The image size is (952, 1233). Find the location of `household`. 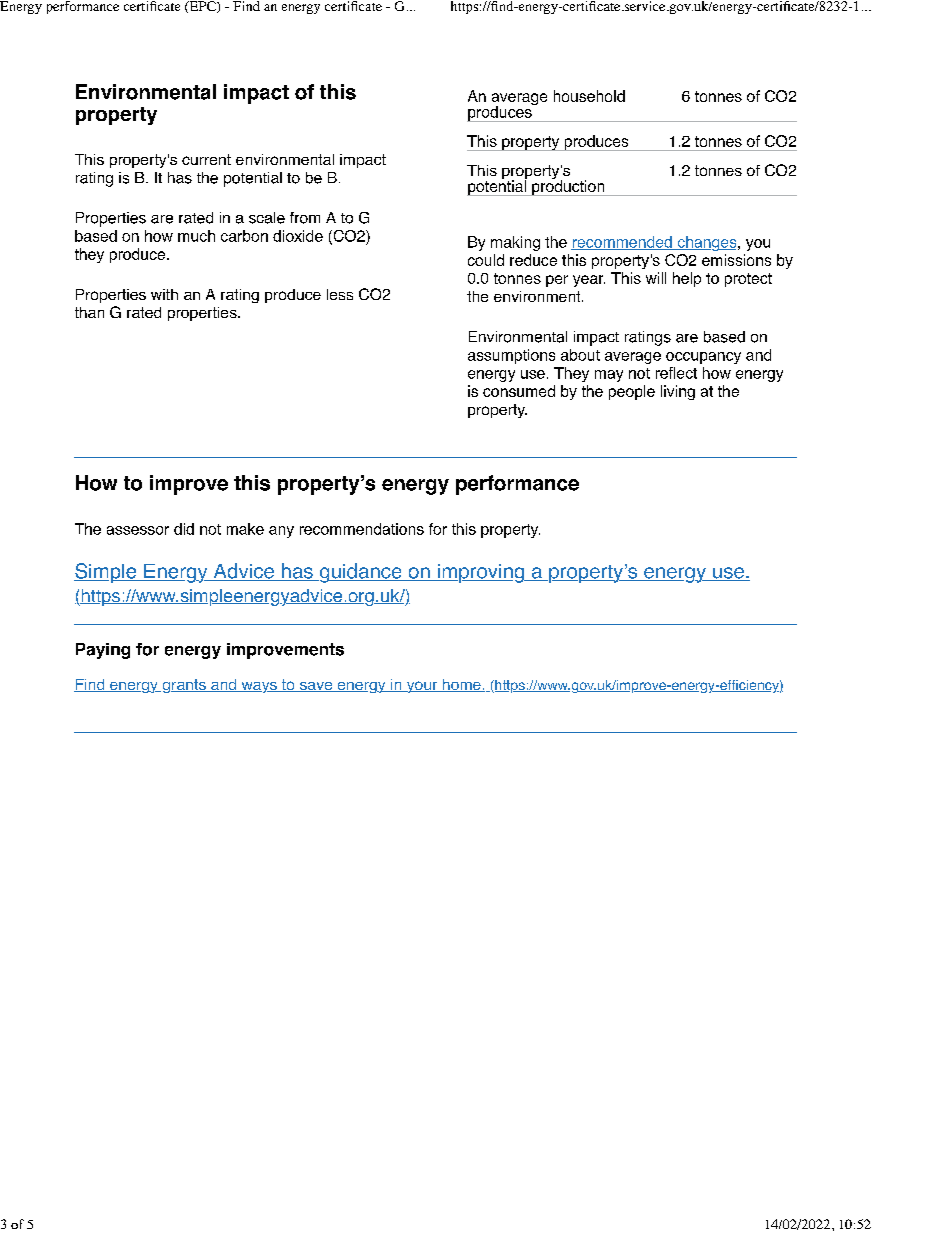

household is located at coordinates (589, 96).
